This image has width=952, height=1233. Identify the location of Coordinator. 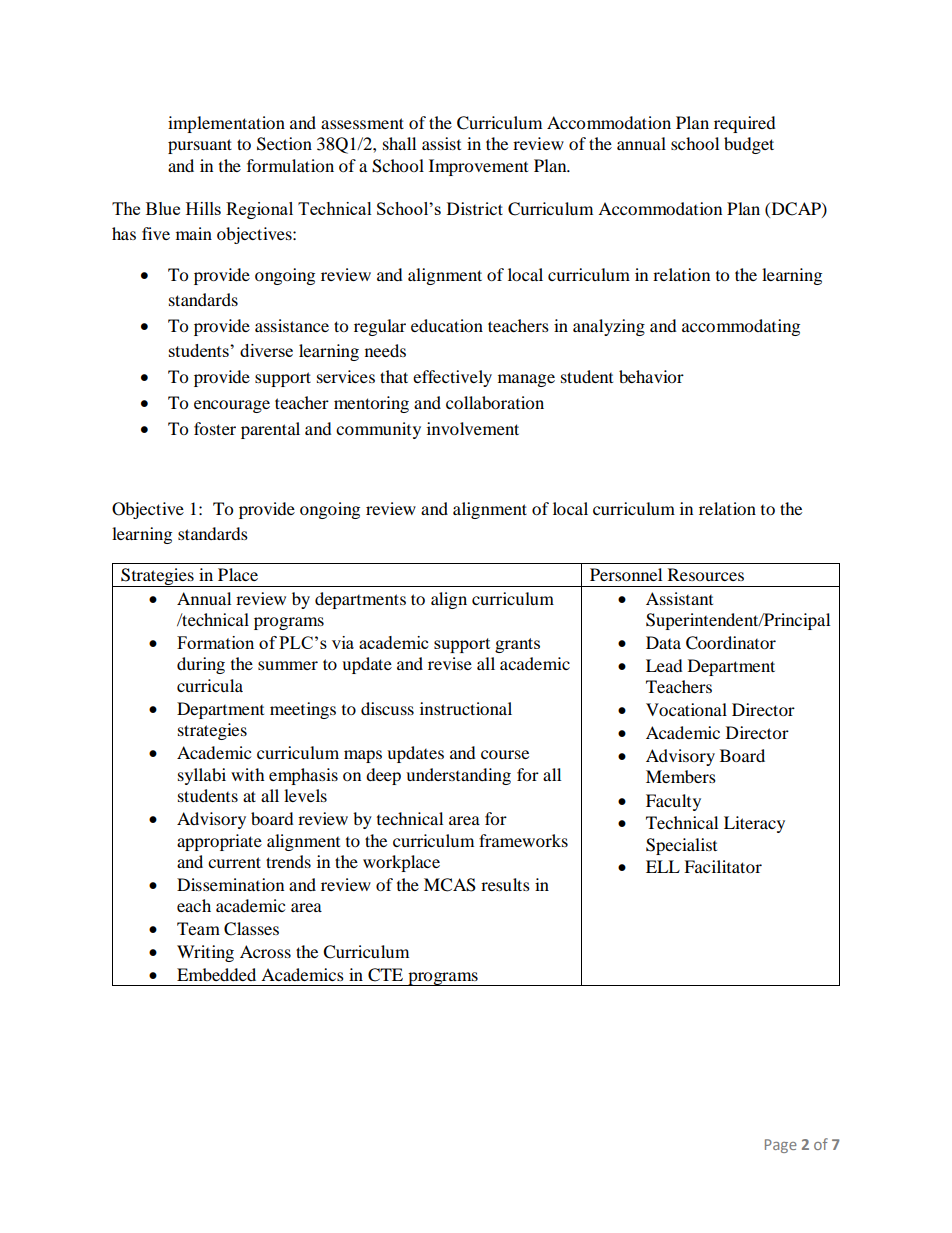
(731, 643).
